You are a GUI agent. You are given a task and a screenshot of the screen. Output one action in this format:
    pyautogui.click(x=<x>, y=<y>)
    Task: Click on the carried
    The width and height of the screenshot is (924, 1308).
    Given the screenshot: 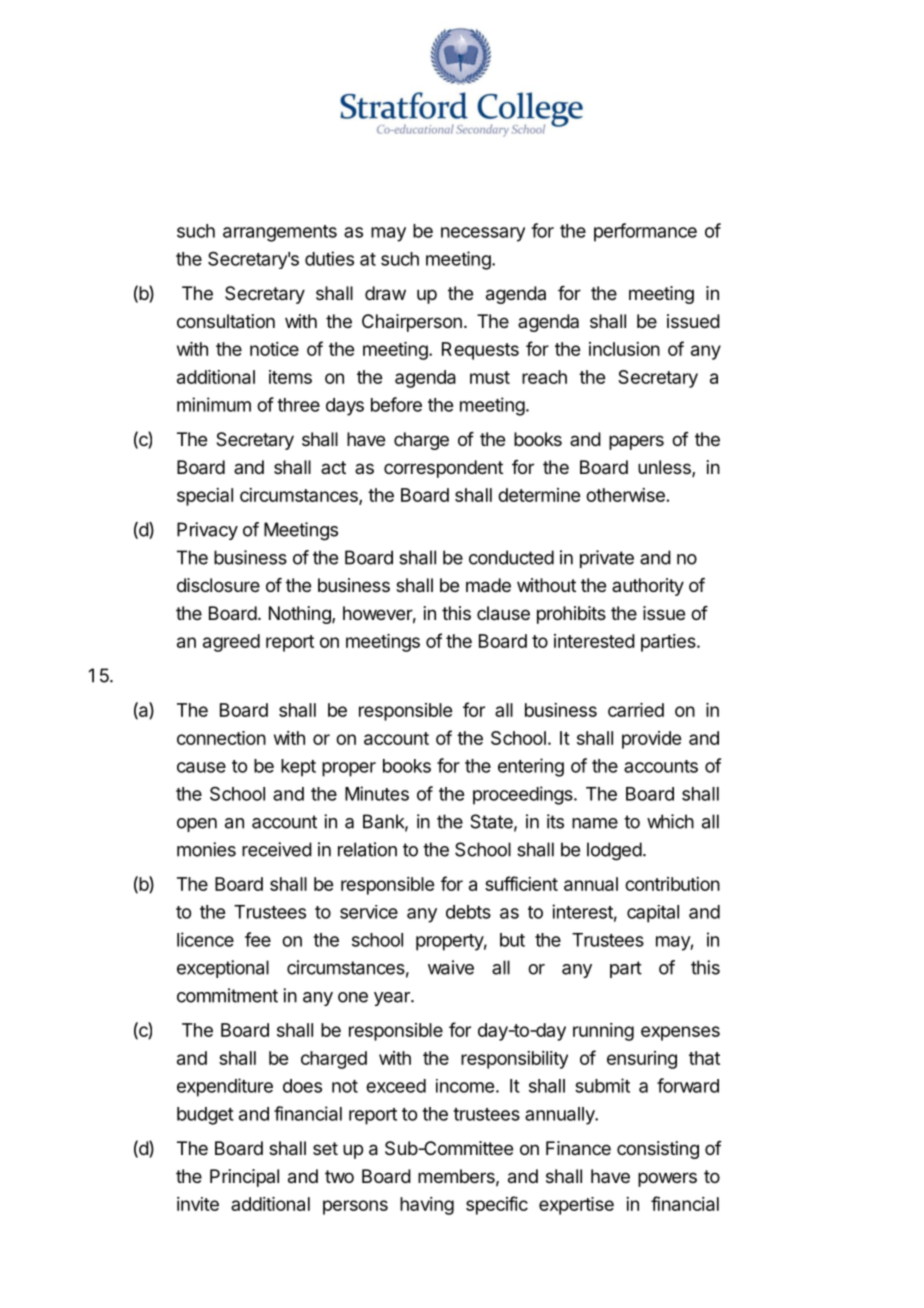 What is the action you would take?
    pyautogui.click(x=636, y=710)
